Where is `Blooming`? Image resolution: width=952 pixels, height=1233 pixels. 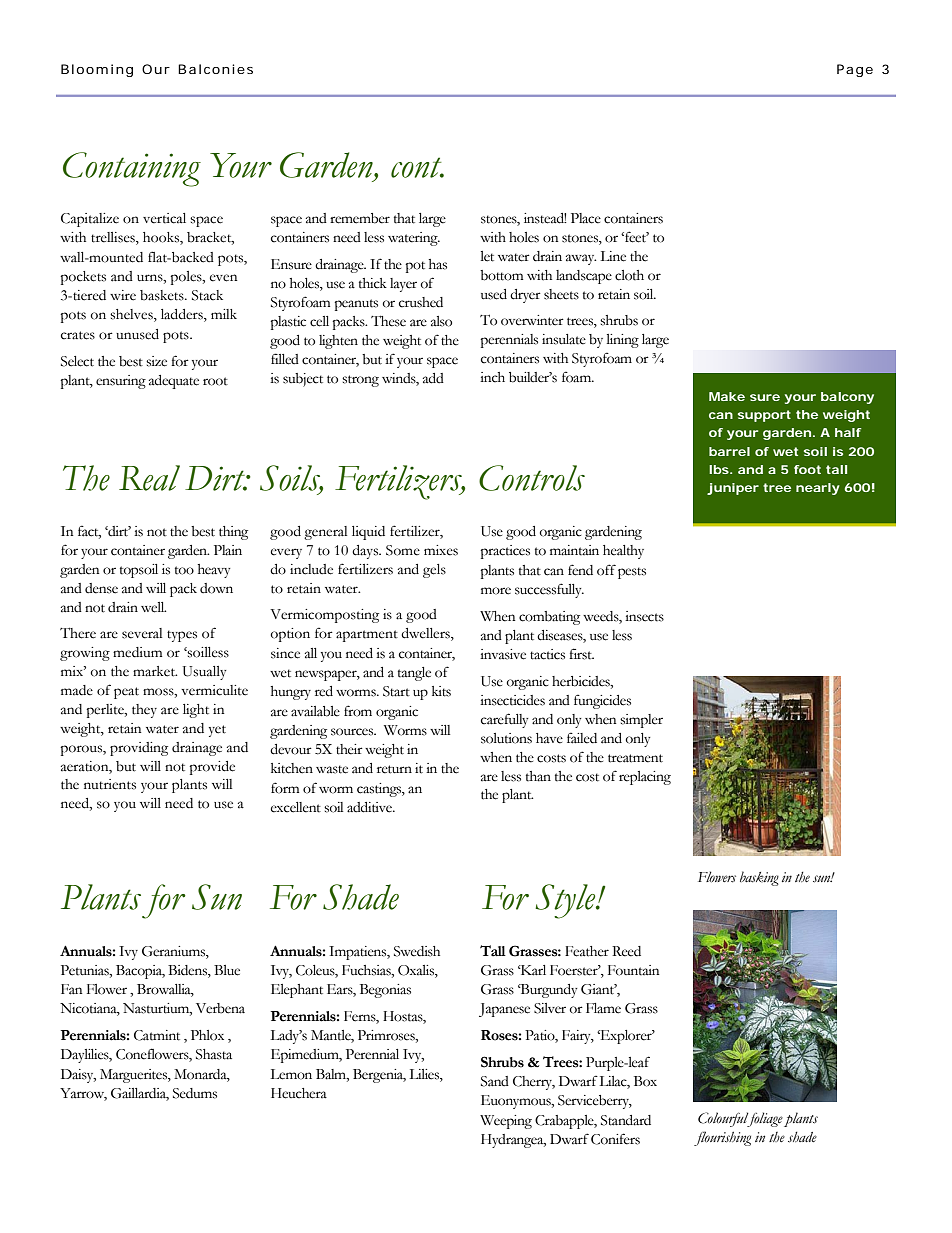
Blooming is located at coordinates (97, 70).
